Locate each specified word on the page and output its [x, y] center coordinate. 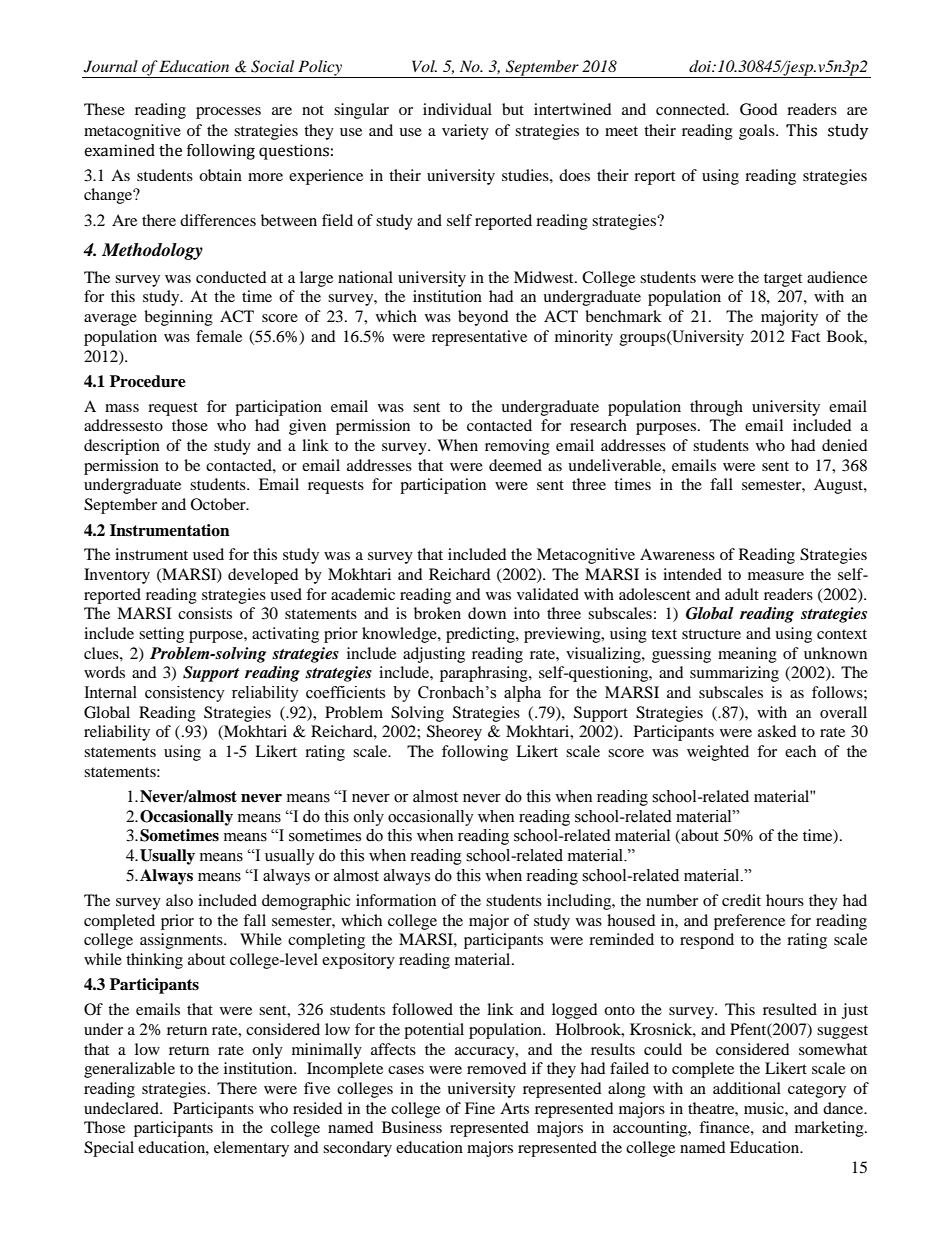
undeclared [122, 1108]
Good [759, 109]
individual [457, 109]
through [716, 408]
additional [747, 1088]
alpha [522, 694]
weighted [718, 753]
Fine [480, 1108]
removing [517, 447]
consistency [185, 694]
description [122, 447]
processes [228, 113]
